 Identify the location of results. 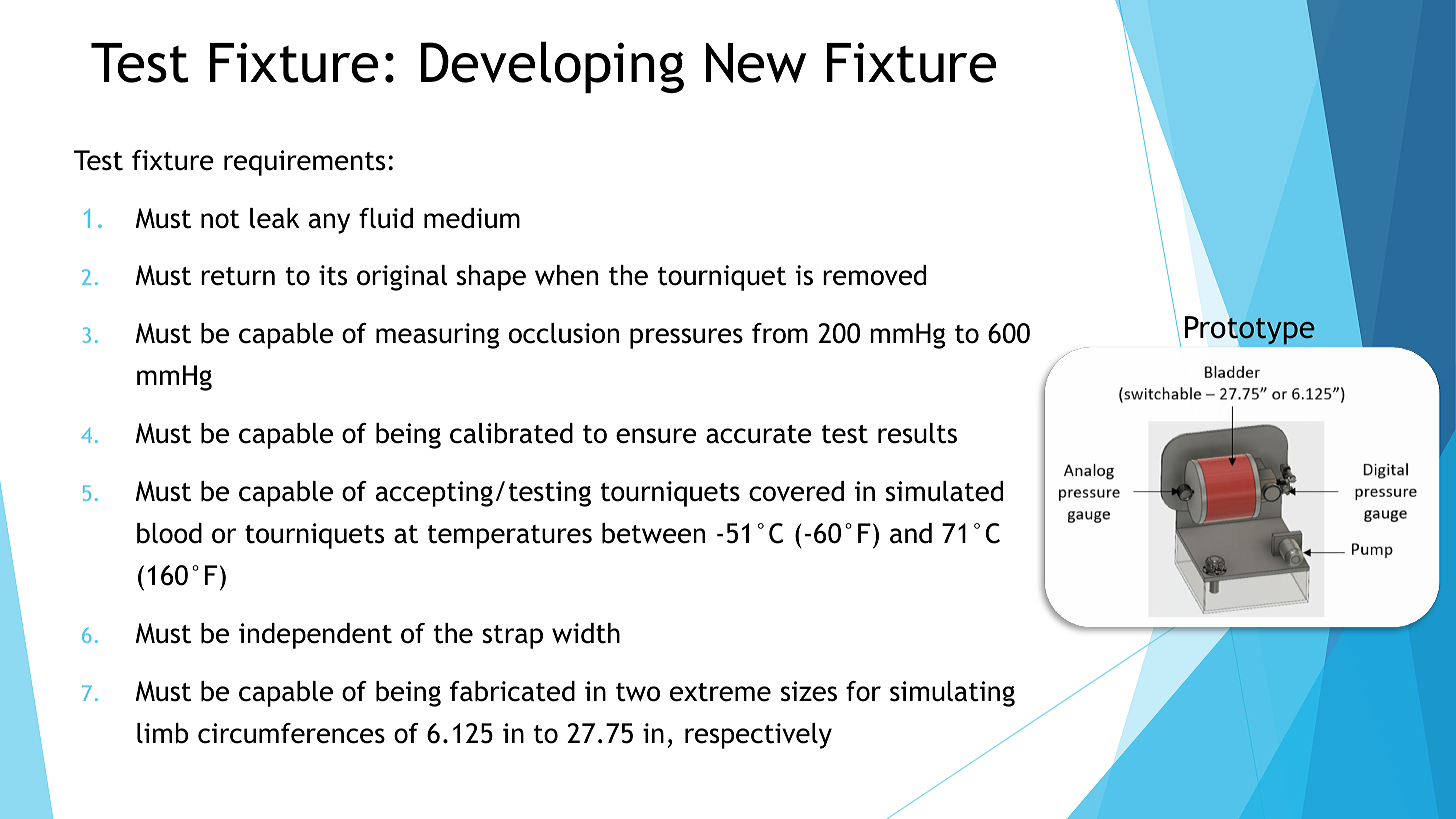
(917, 433).
